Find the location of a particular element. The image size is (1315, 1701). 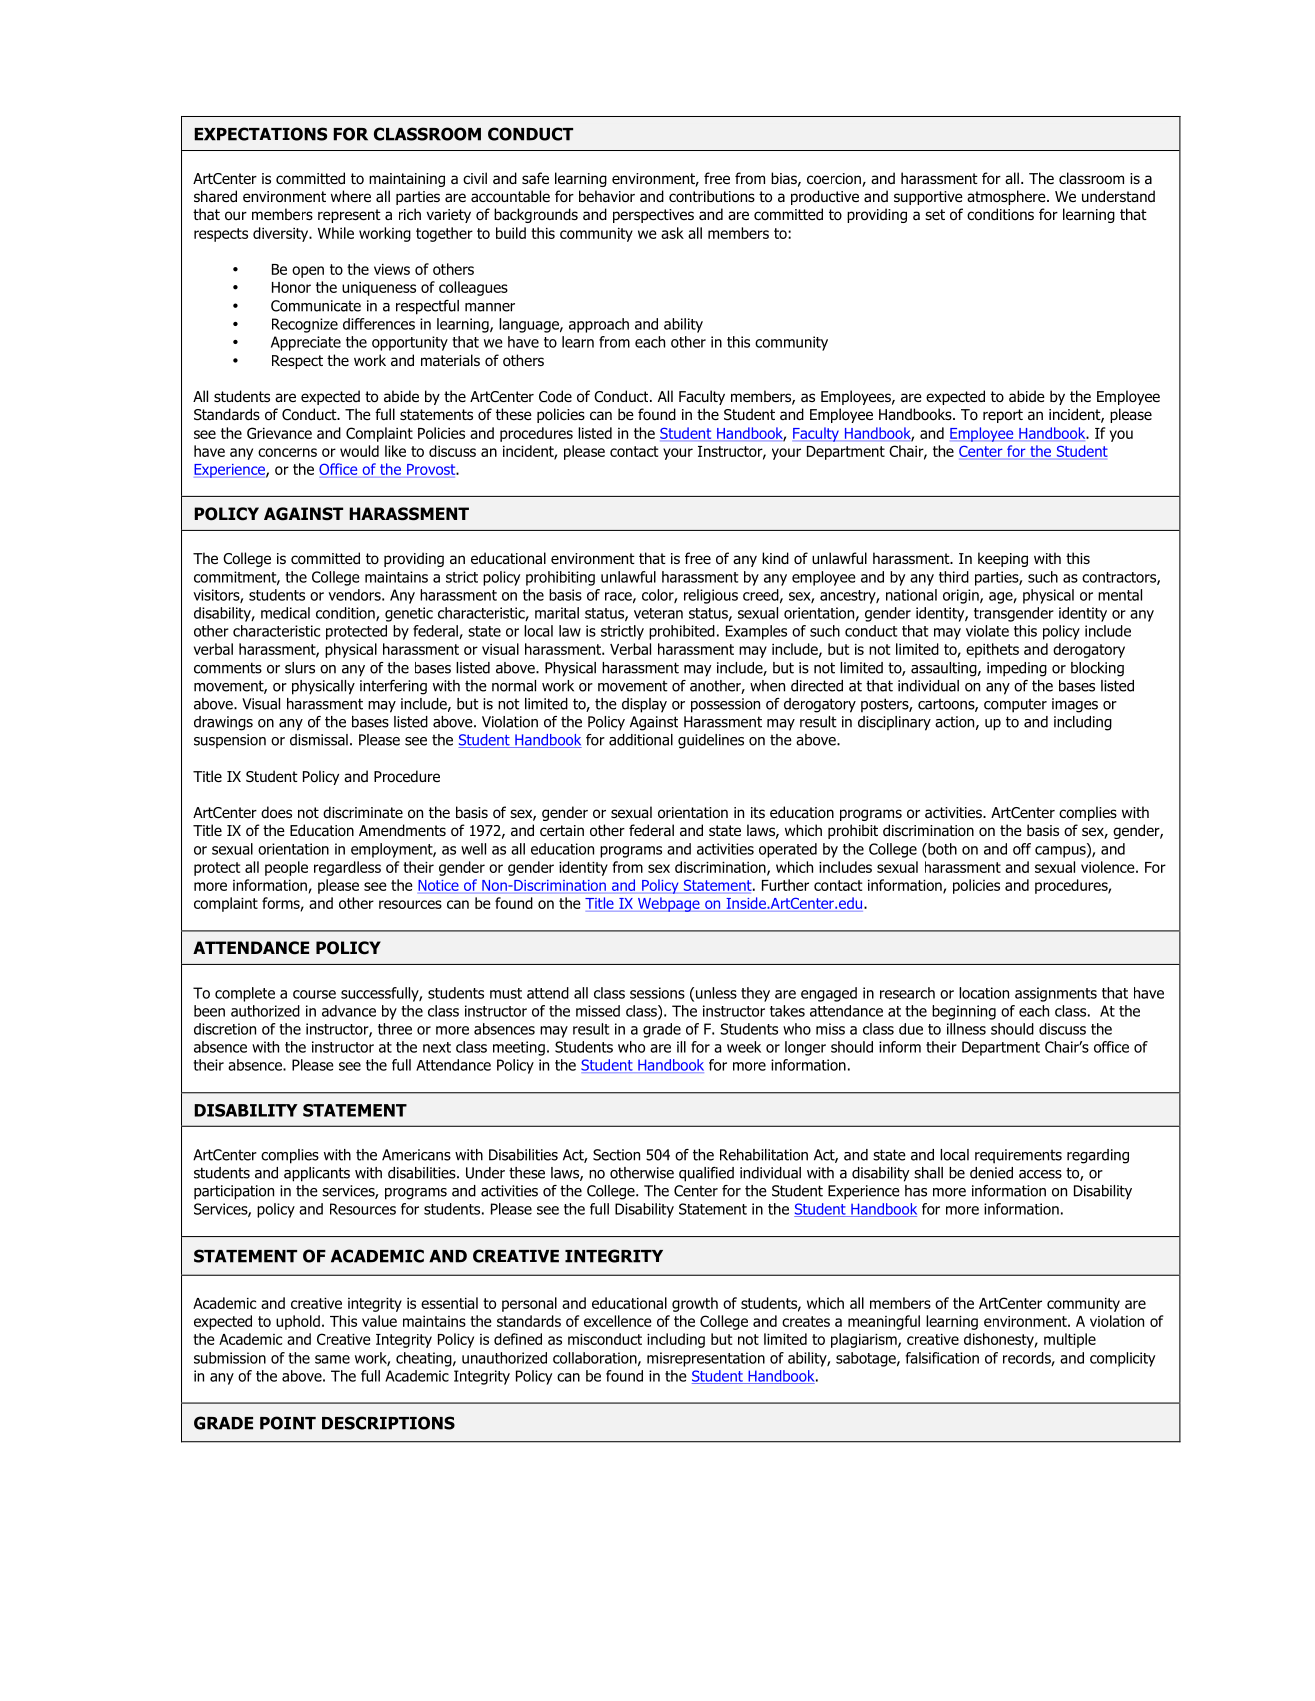

where is located at coordinates (351, 196).
